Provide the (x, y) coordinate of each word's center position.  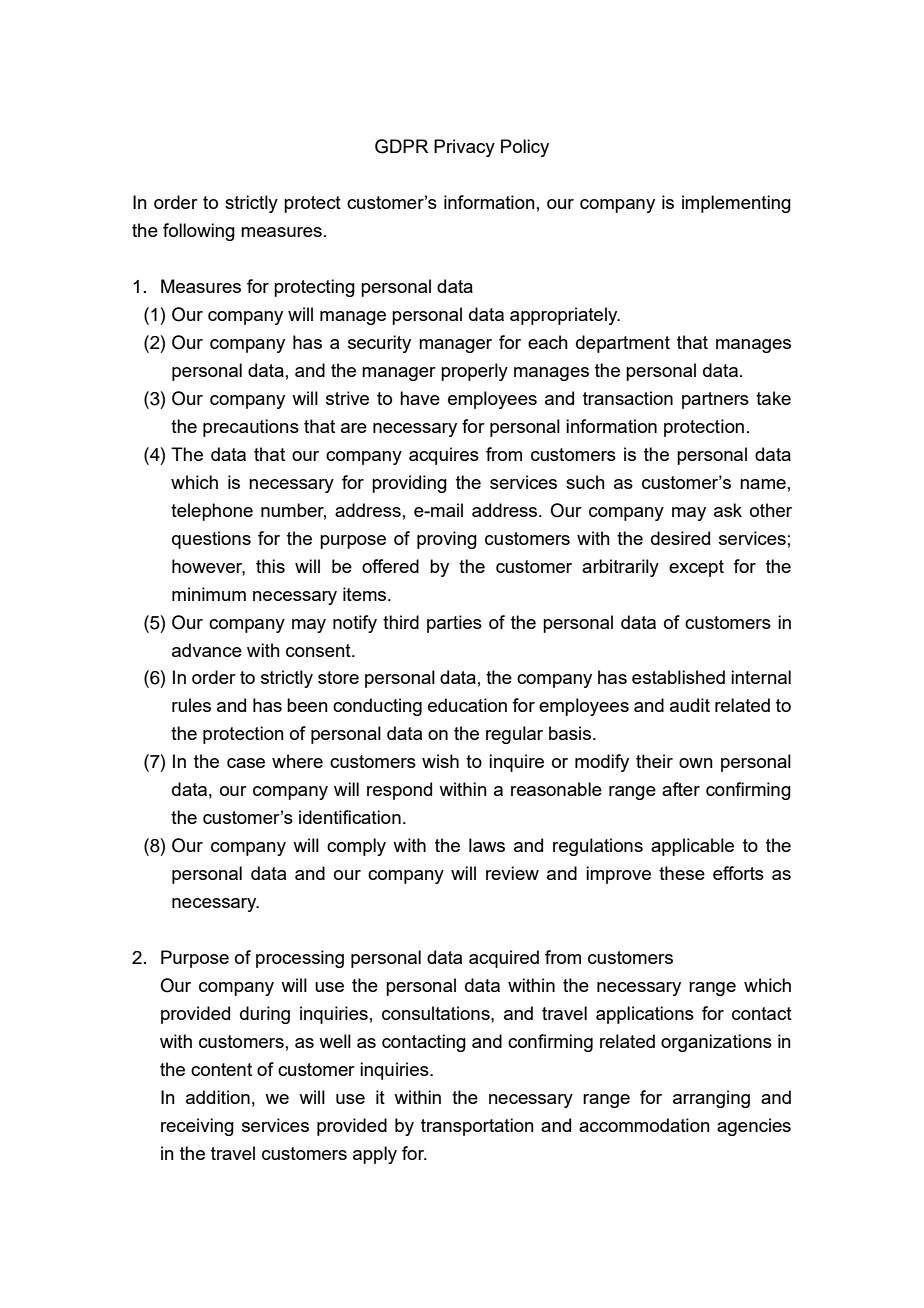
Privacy (464, 148)
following (199, 232)
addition (218, 1097)
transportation (477, 1127)
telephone (212, 512)
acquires (444, 456)
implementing (736, 204)
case (246, 763)
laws (487, 845)
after (681, 789)
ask (728, 510)
